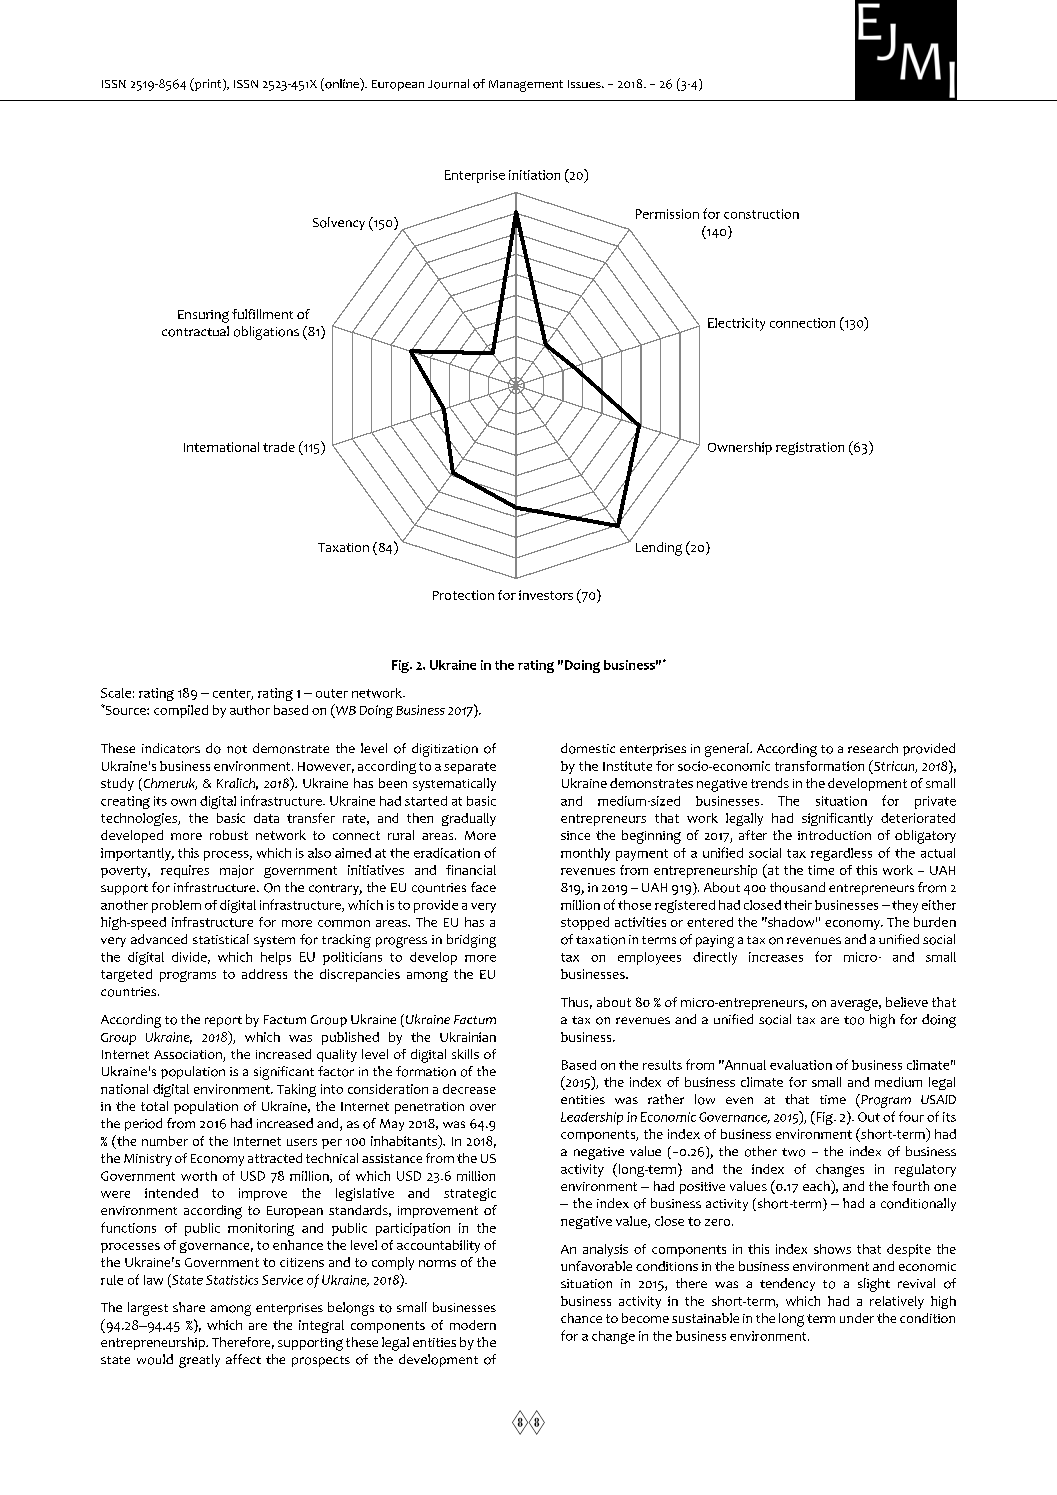  Describe the element at coordinates (342, 84) in the screenshot. I see `online` at that location.
